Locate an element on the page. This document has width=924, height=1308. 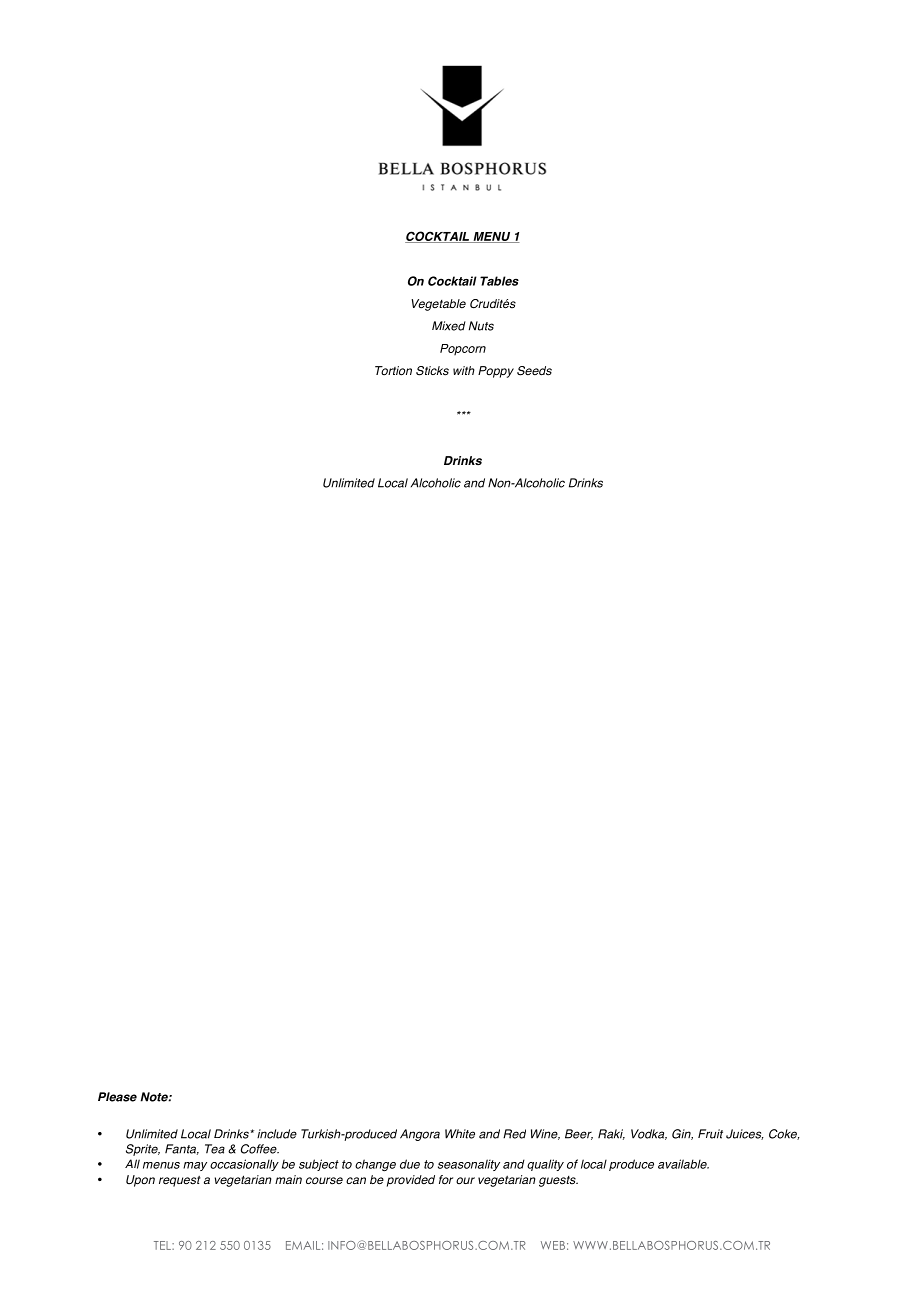
request is located at coordinates (180, 1181).
